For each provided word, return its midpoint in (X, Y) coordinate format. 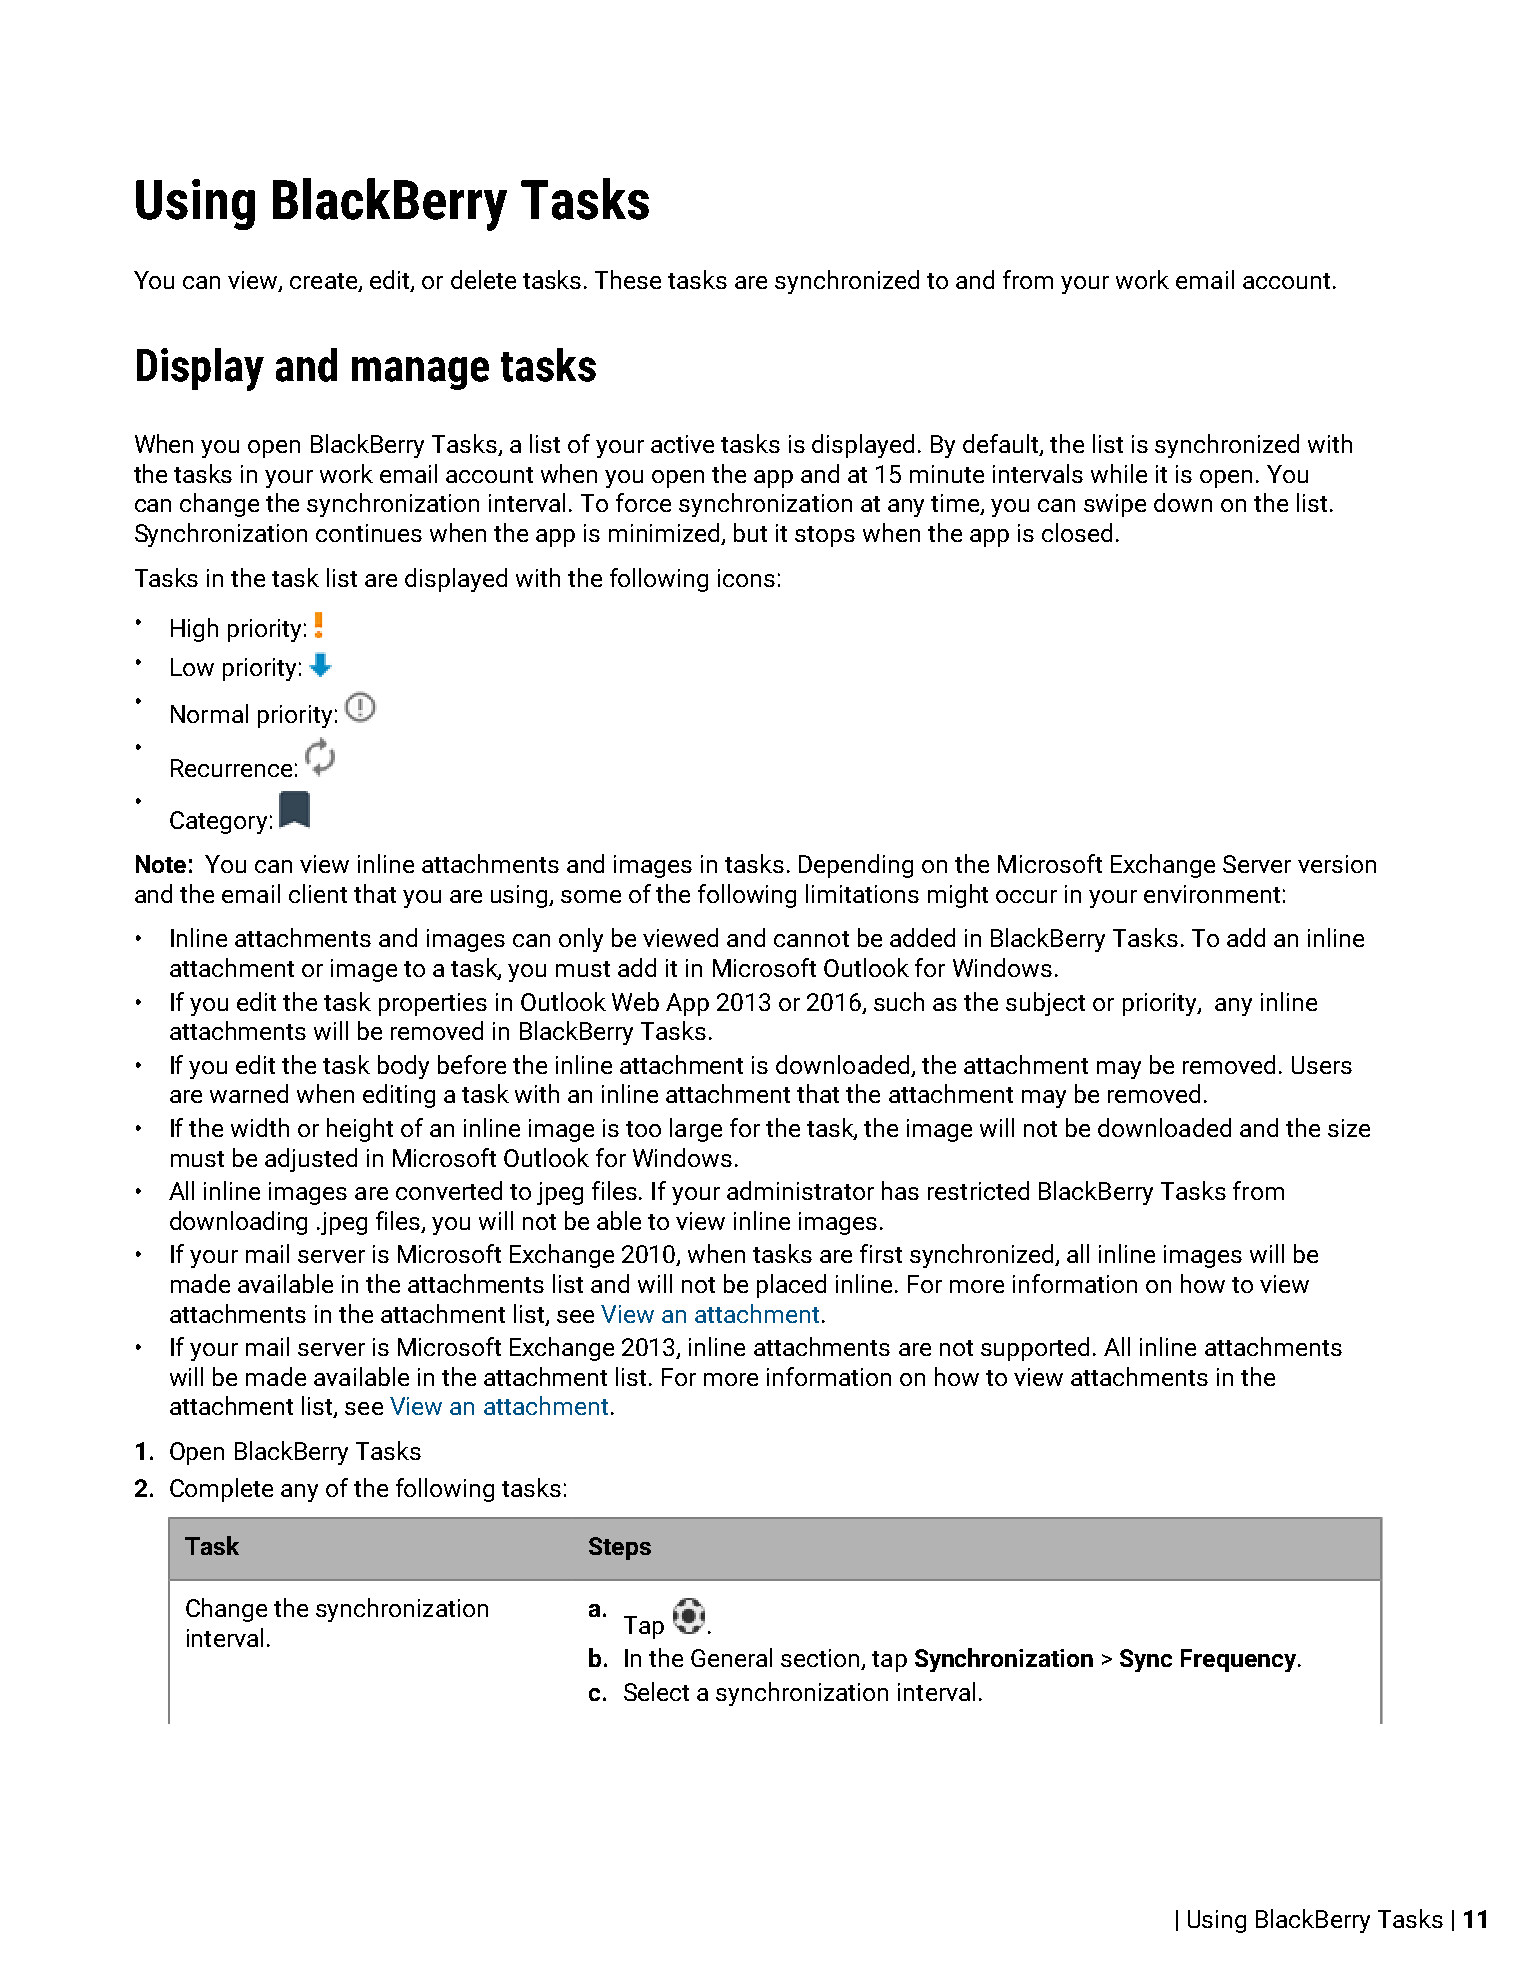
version (1337, 864)
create (325, 282)
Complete (221, 1490)
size (1349, 1128)
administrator (800, 1190)
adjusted (311, 1160)
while (1119, 473)
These (628, 279)
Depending (856, 866)
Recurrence (231, 768)
